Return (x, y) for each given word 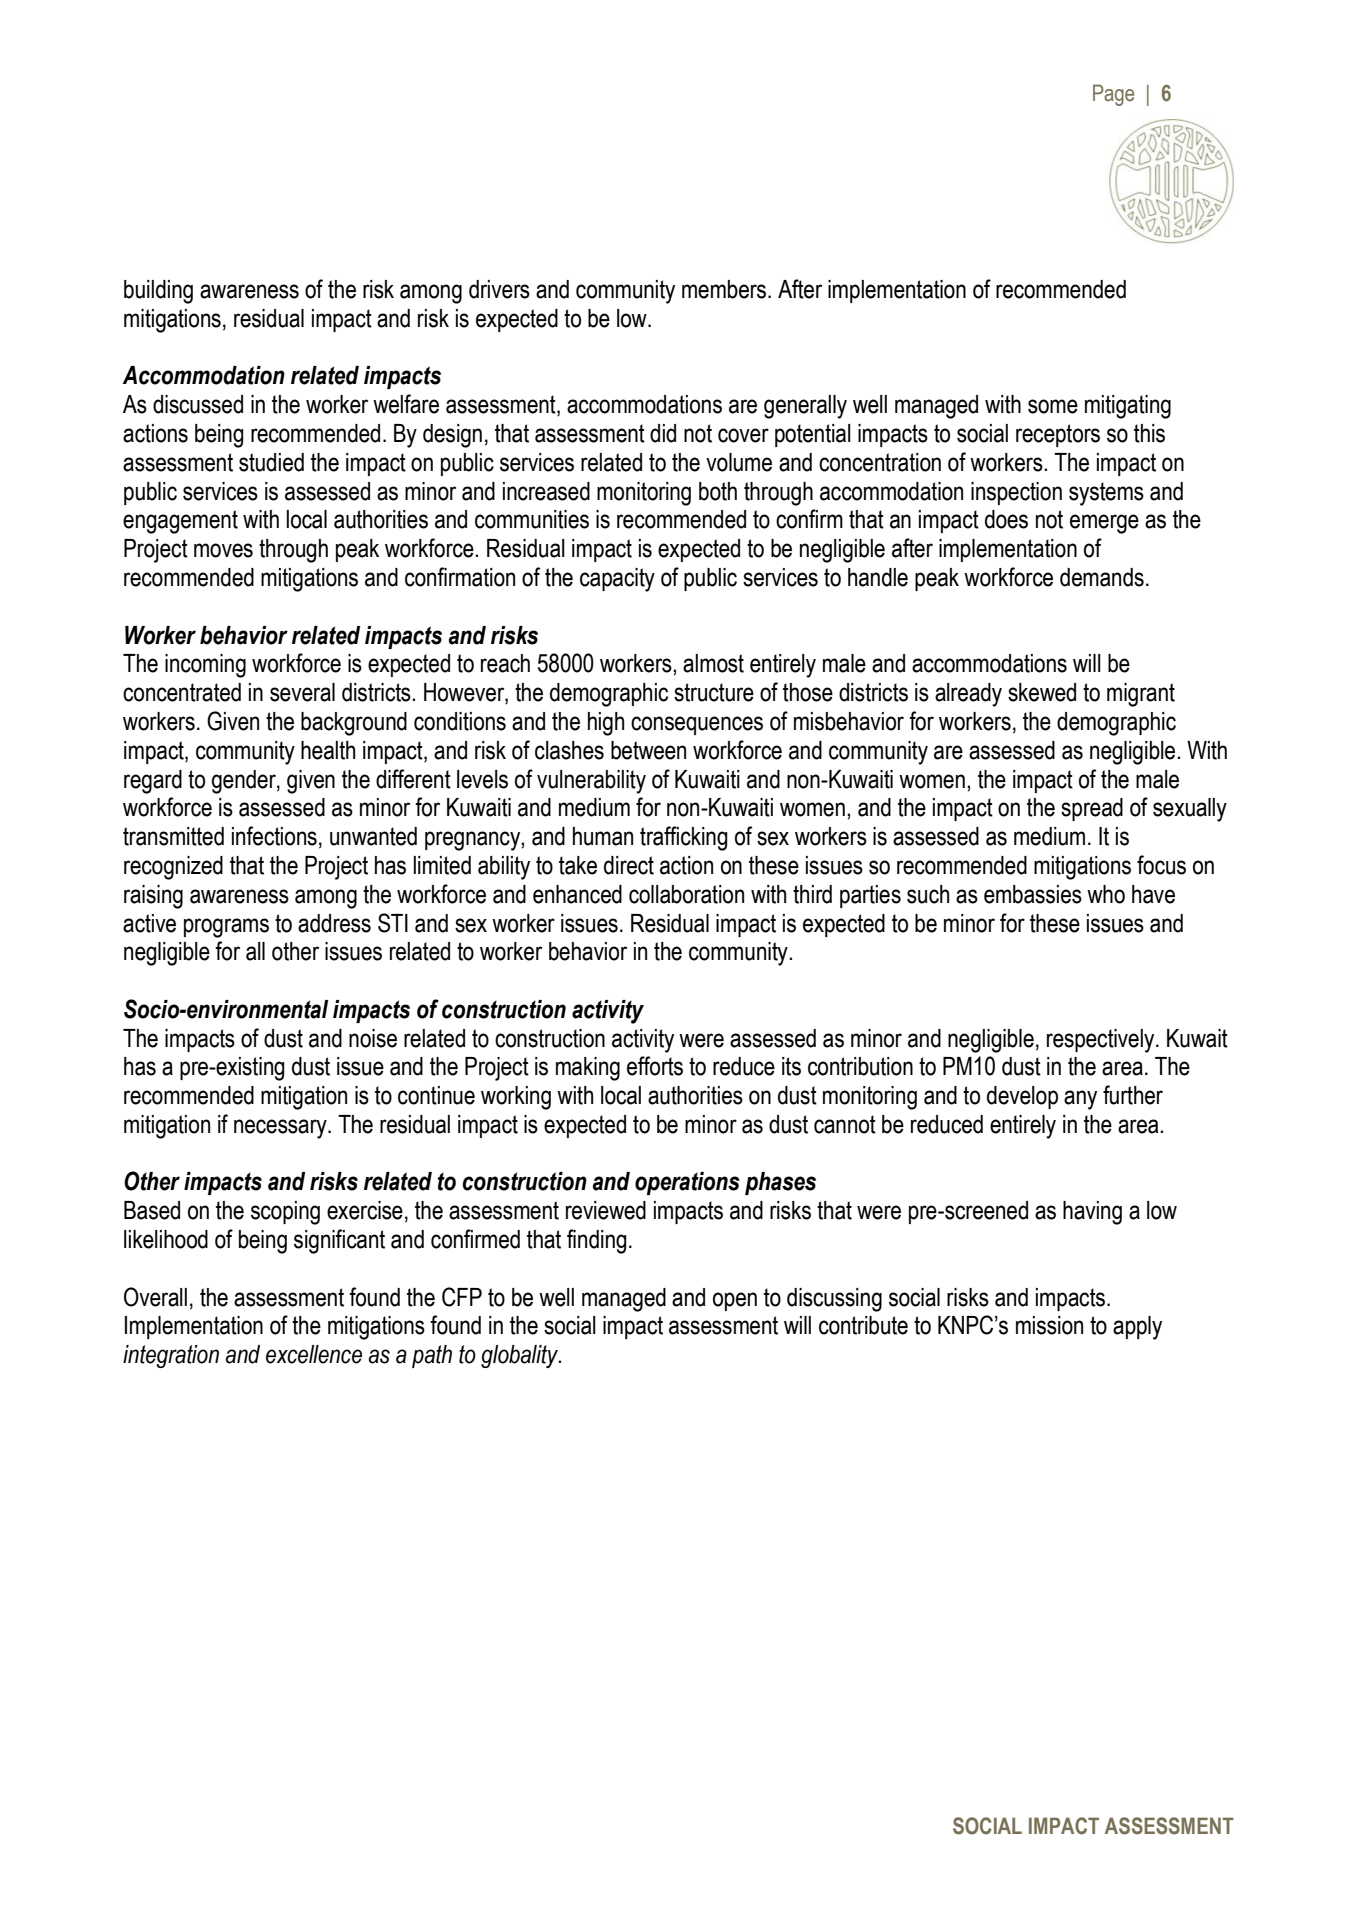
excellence (314, 1354)
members (725, 289)
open (735, 1301)
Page (1113, 95)
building (158, 292)
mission (1049, 1325)
